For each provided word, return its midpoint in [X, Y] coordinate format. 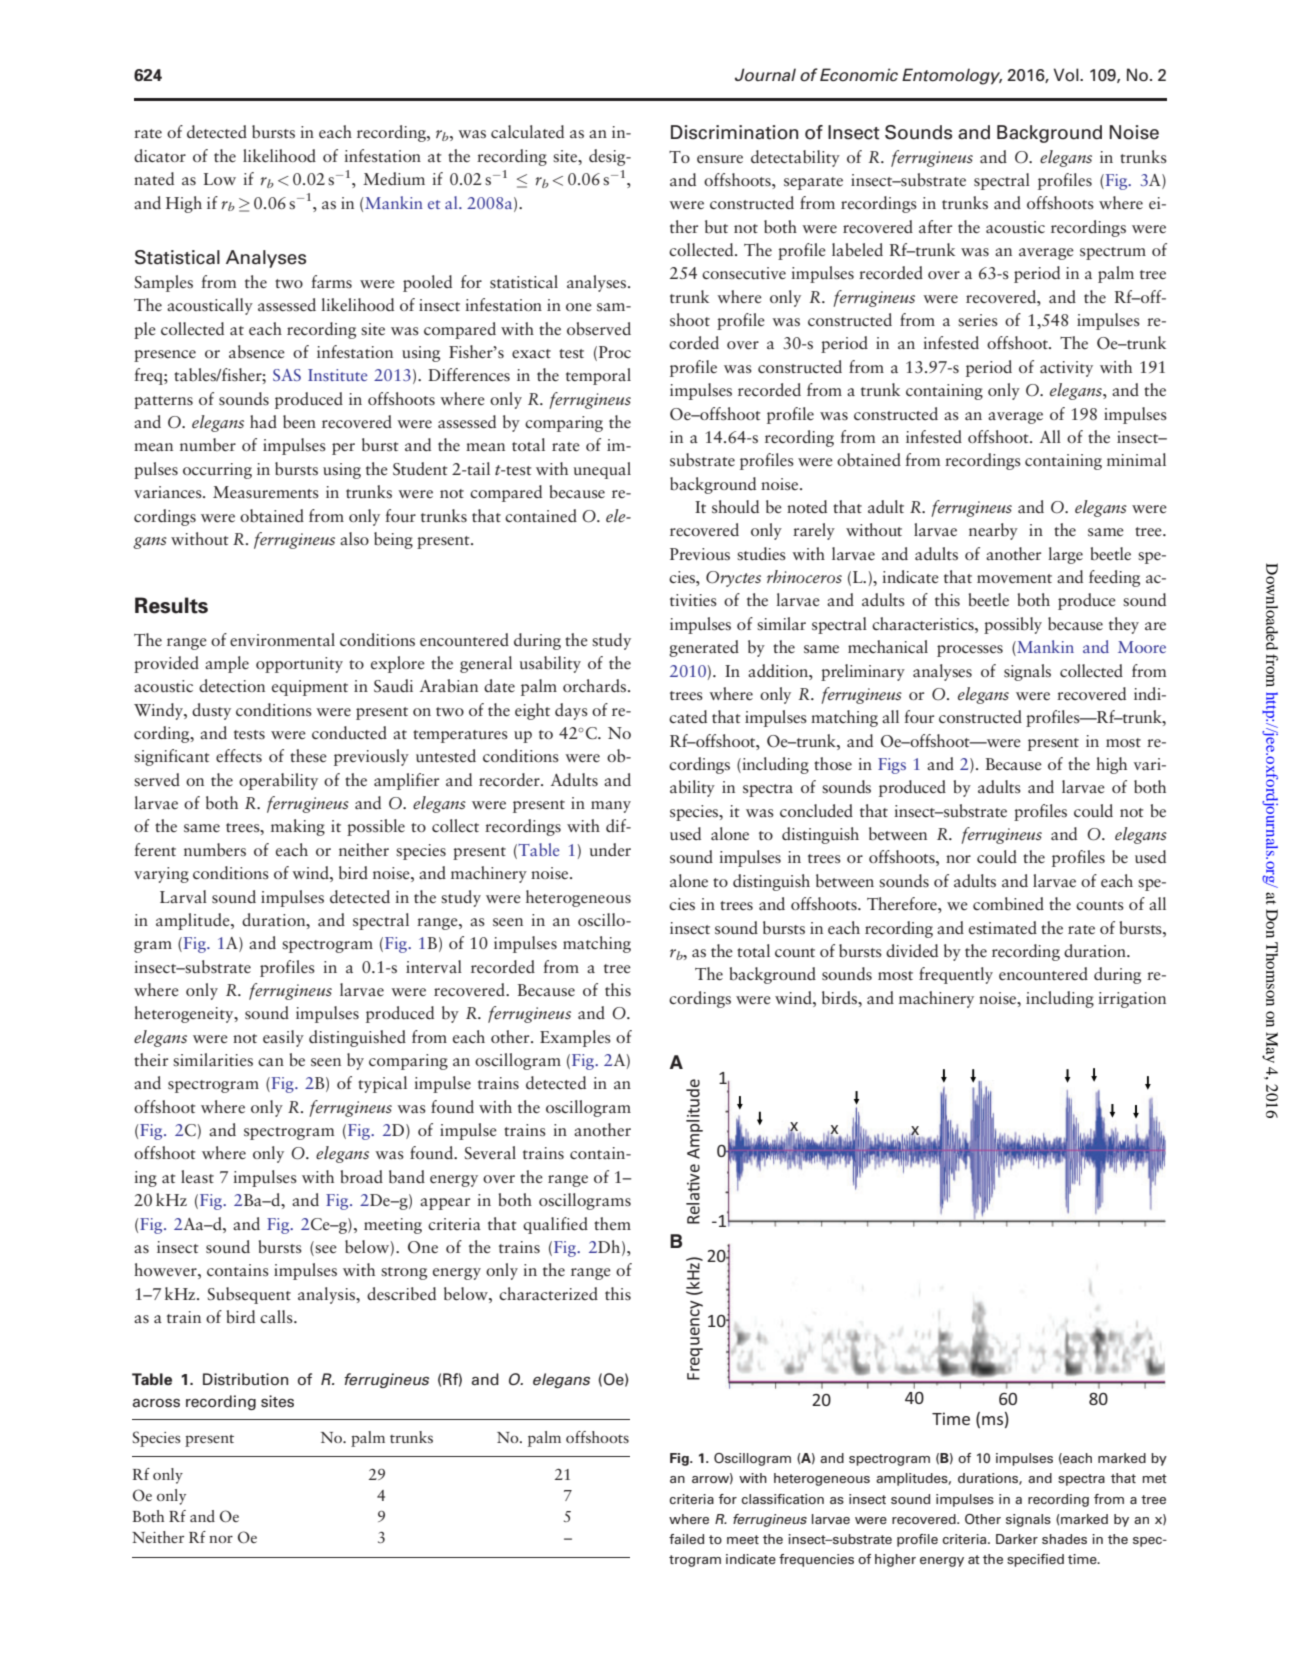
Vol [1067, 75]
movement [1014, 579]
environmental [282, 640]
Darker [1017, 1539]
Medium [394, 178]
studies [761, 554]
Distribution [245, 1379]
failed [686, 1539]
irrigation [1132, 1000]
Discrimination [734, 132]
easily [283, 1038]
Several [490, 1153]
